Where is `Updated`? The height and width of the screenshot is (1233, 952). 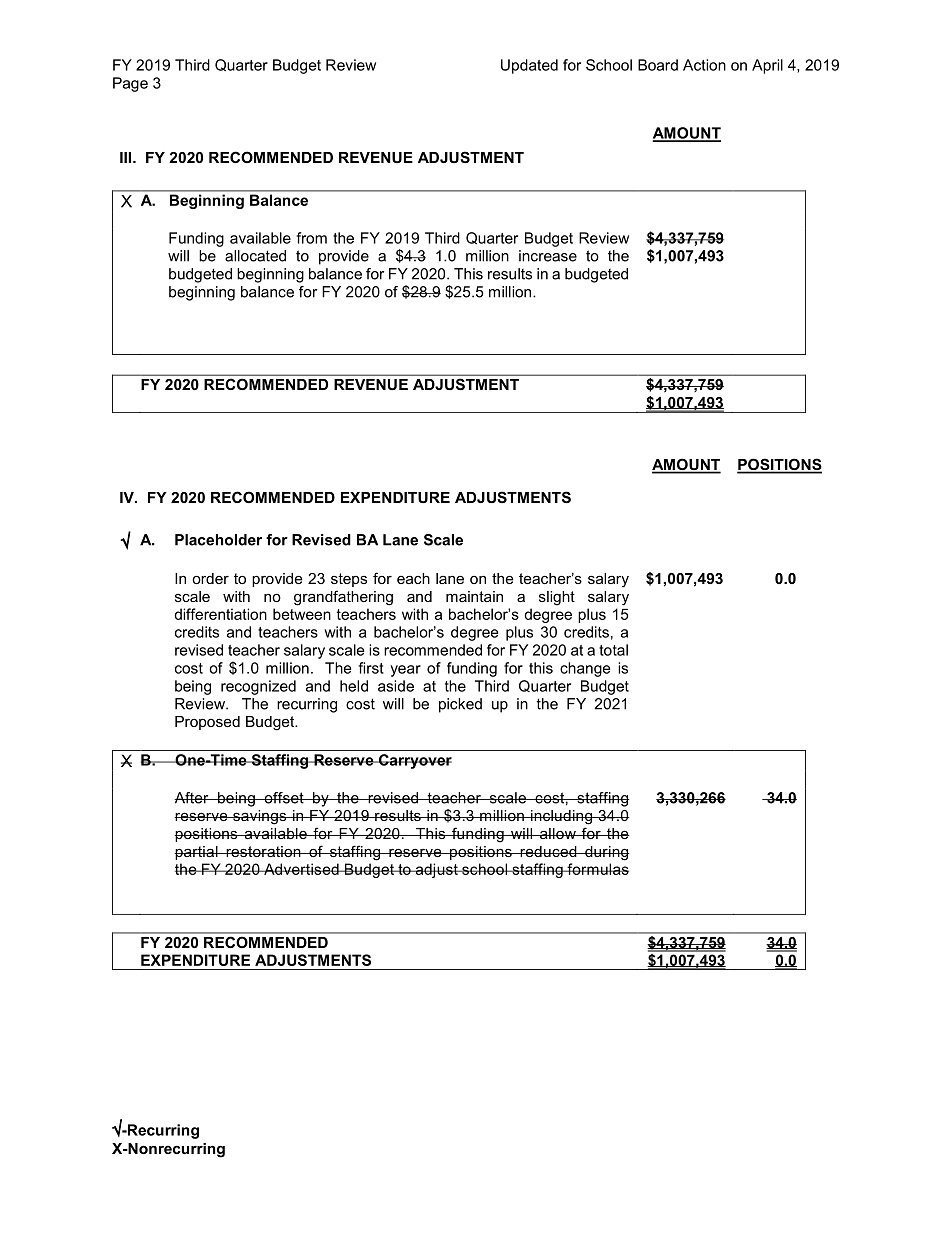
Updated is located at coordinates (529, 66).
